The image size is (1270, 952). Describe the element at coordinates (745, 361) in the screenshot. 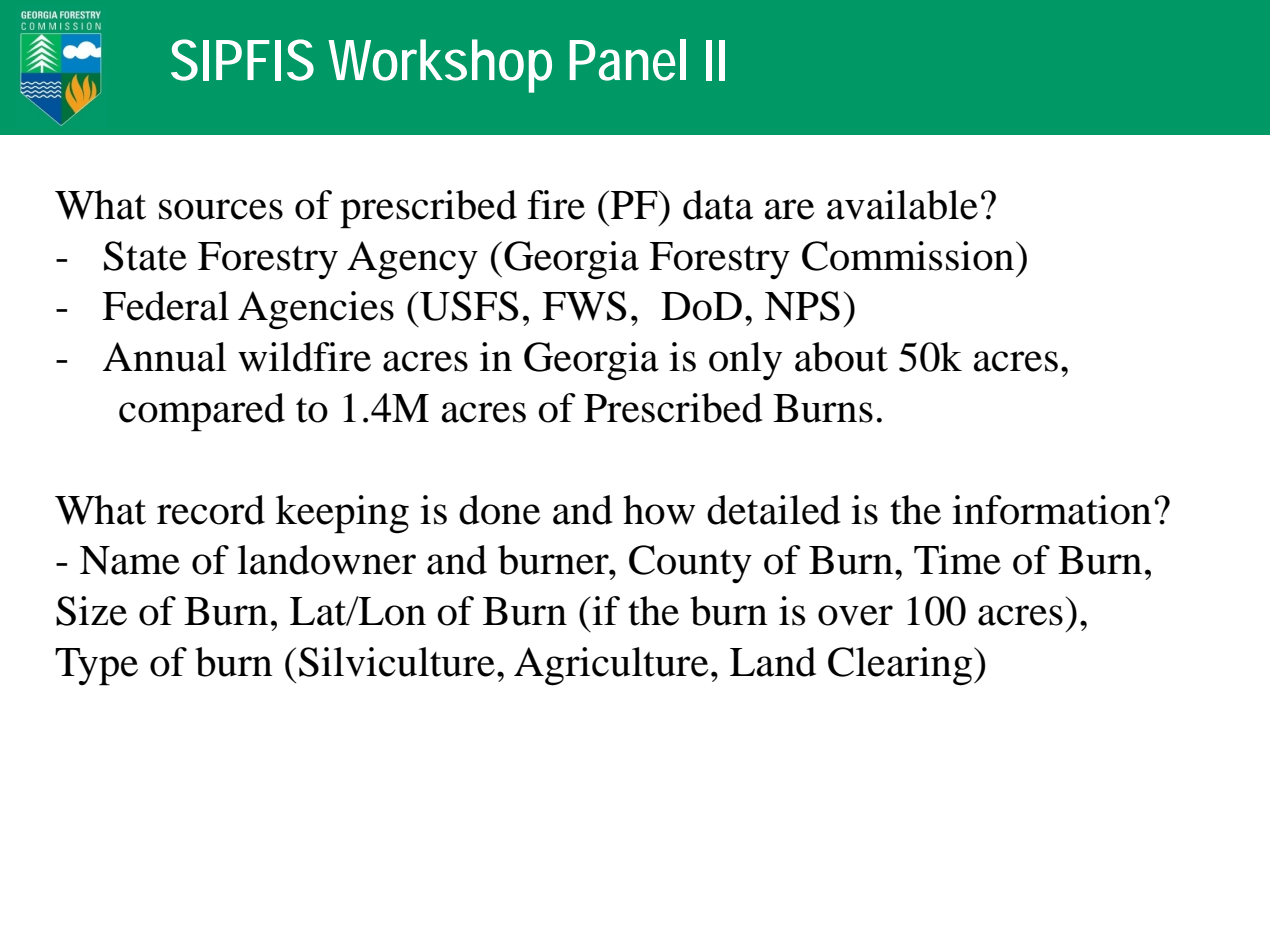

I see `only` at that location.
